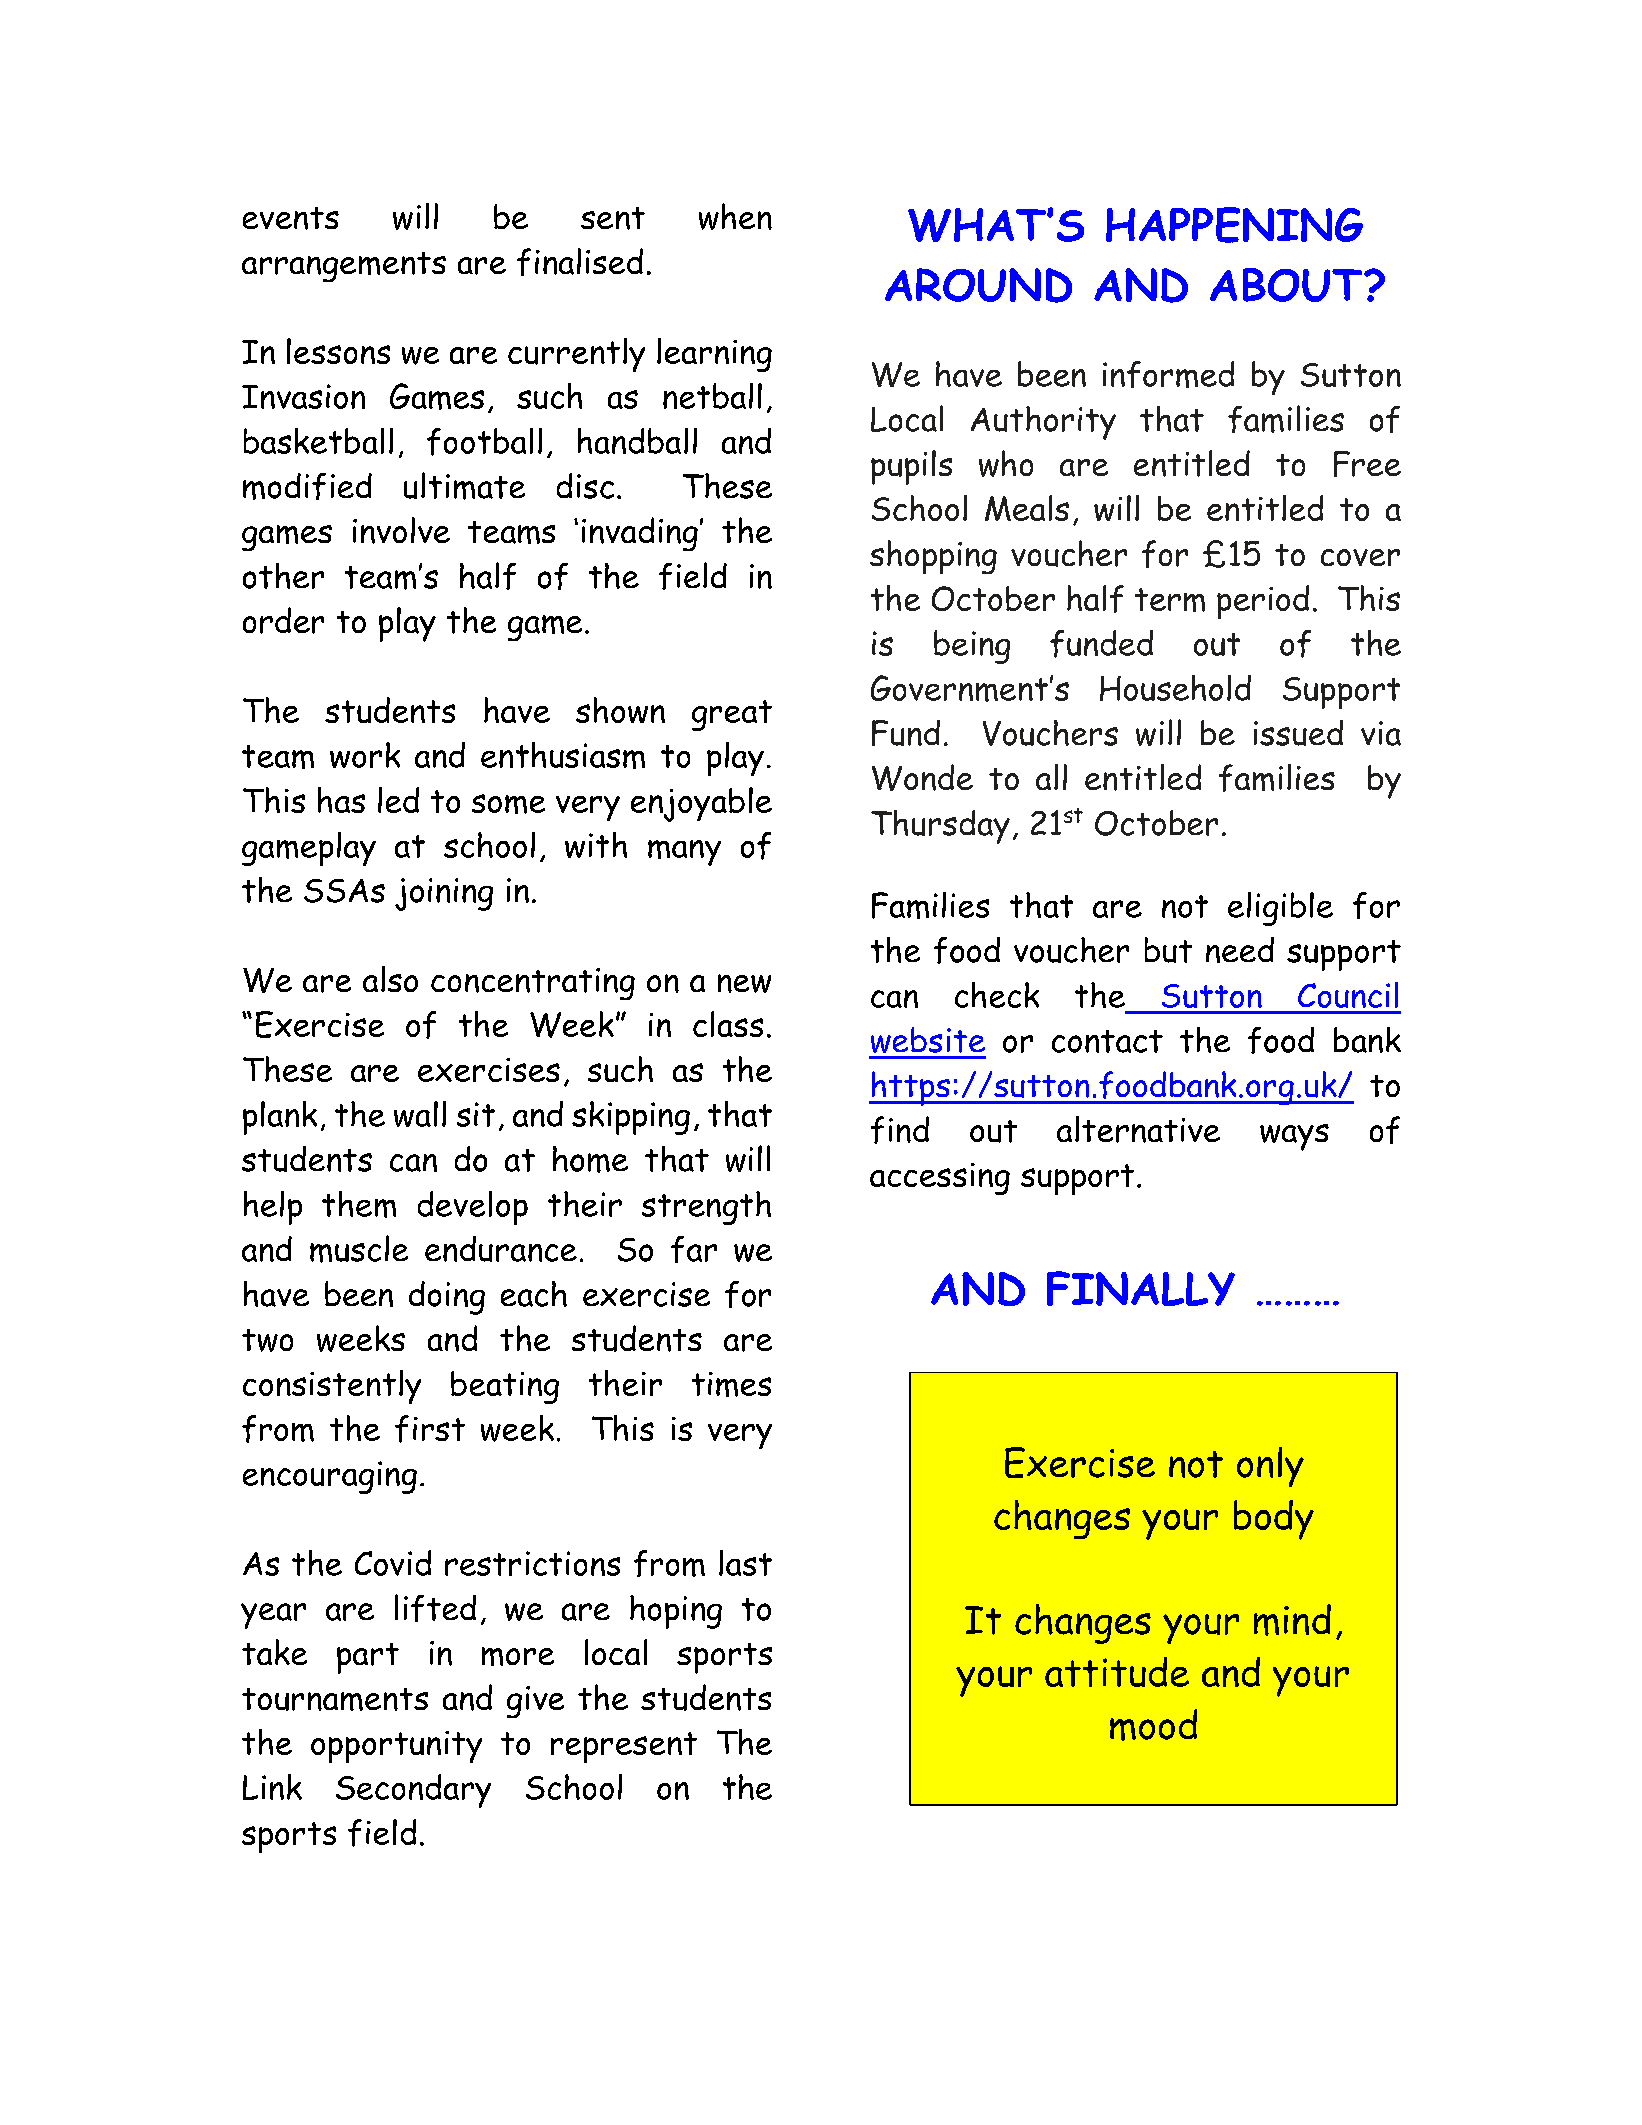  What do you see at coordinates (1287, 285) in the image?
I see `ABOUT` at bounding box center [1287, 285].
